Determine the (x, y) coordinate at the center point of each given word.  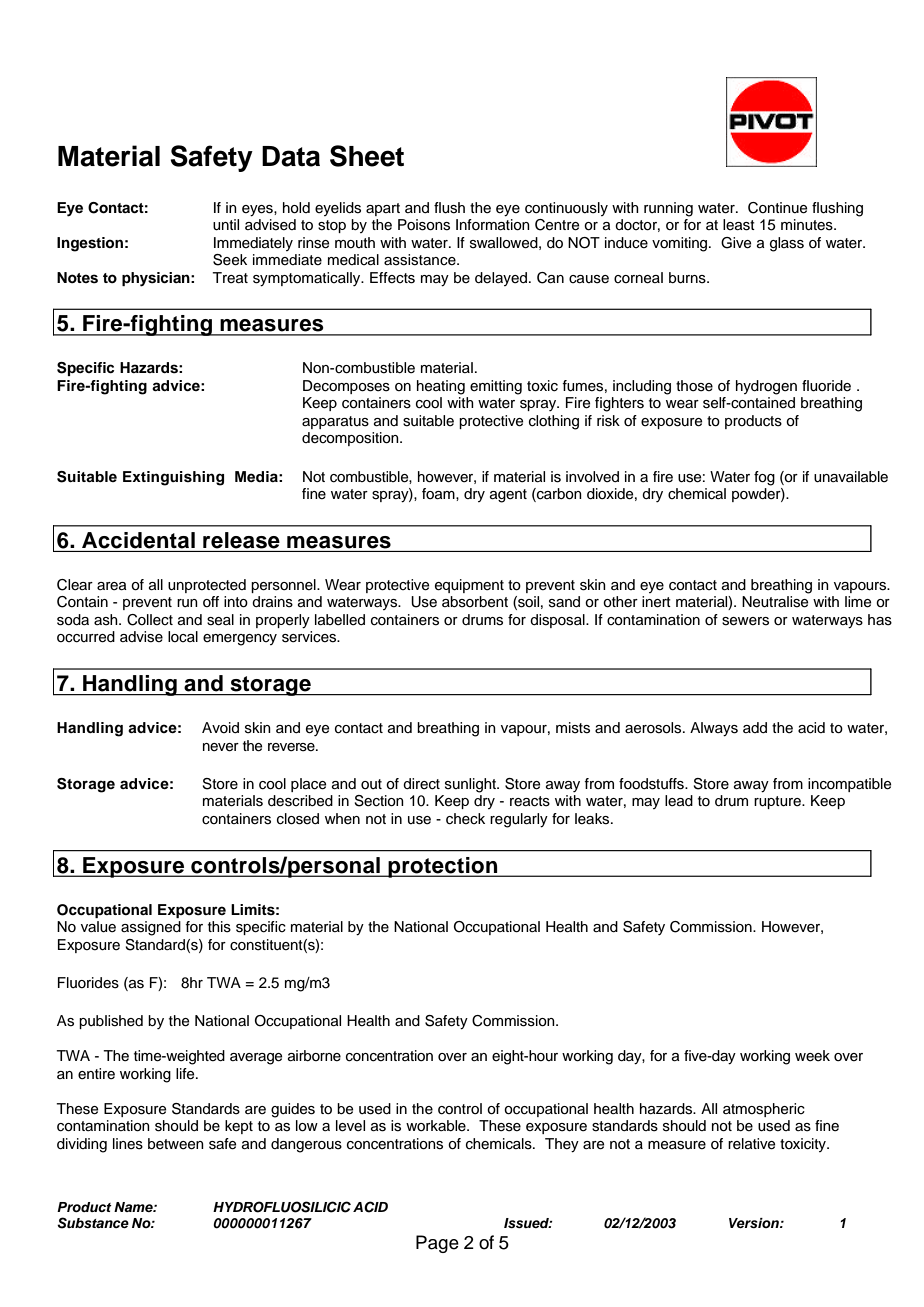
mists (573, 728)
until (226, 225)
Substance (93, 1223)
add (755, 727)
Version (755, 1223)
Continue (777, 208)
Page (437, 1244)
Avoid (220, 727)
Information (493, 225)
